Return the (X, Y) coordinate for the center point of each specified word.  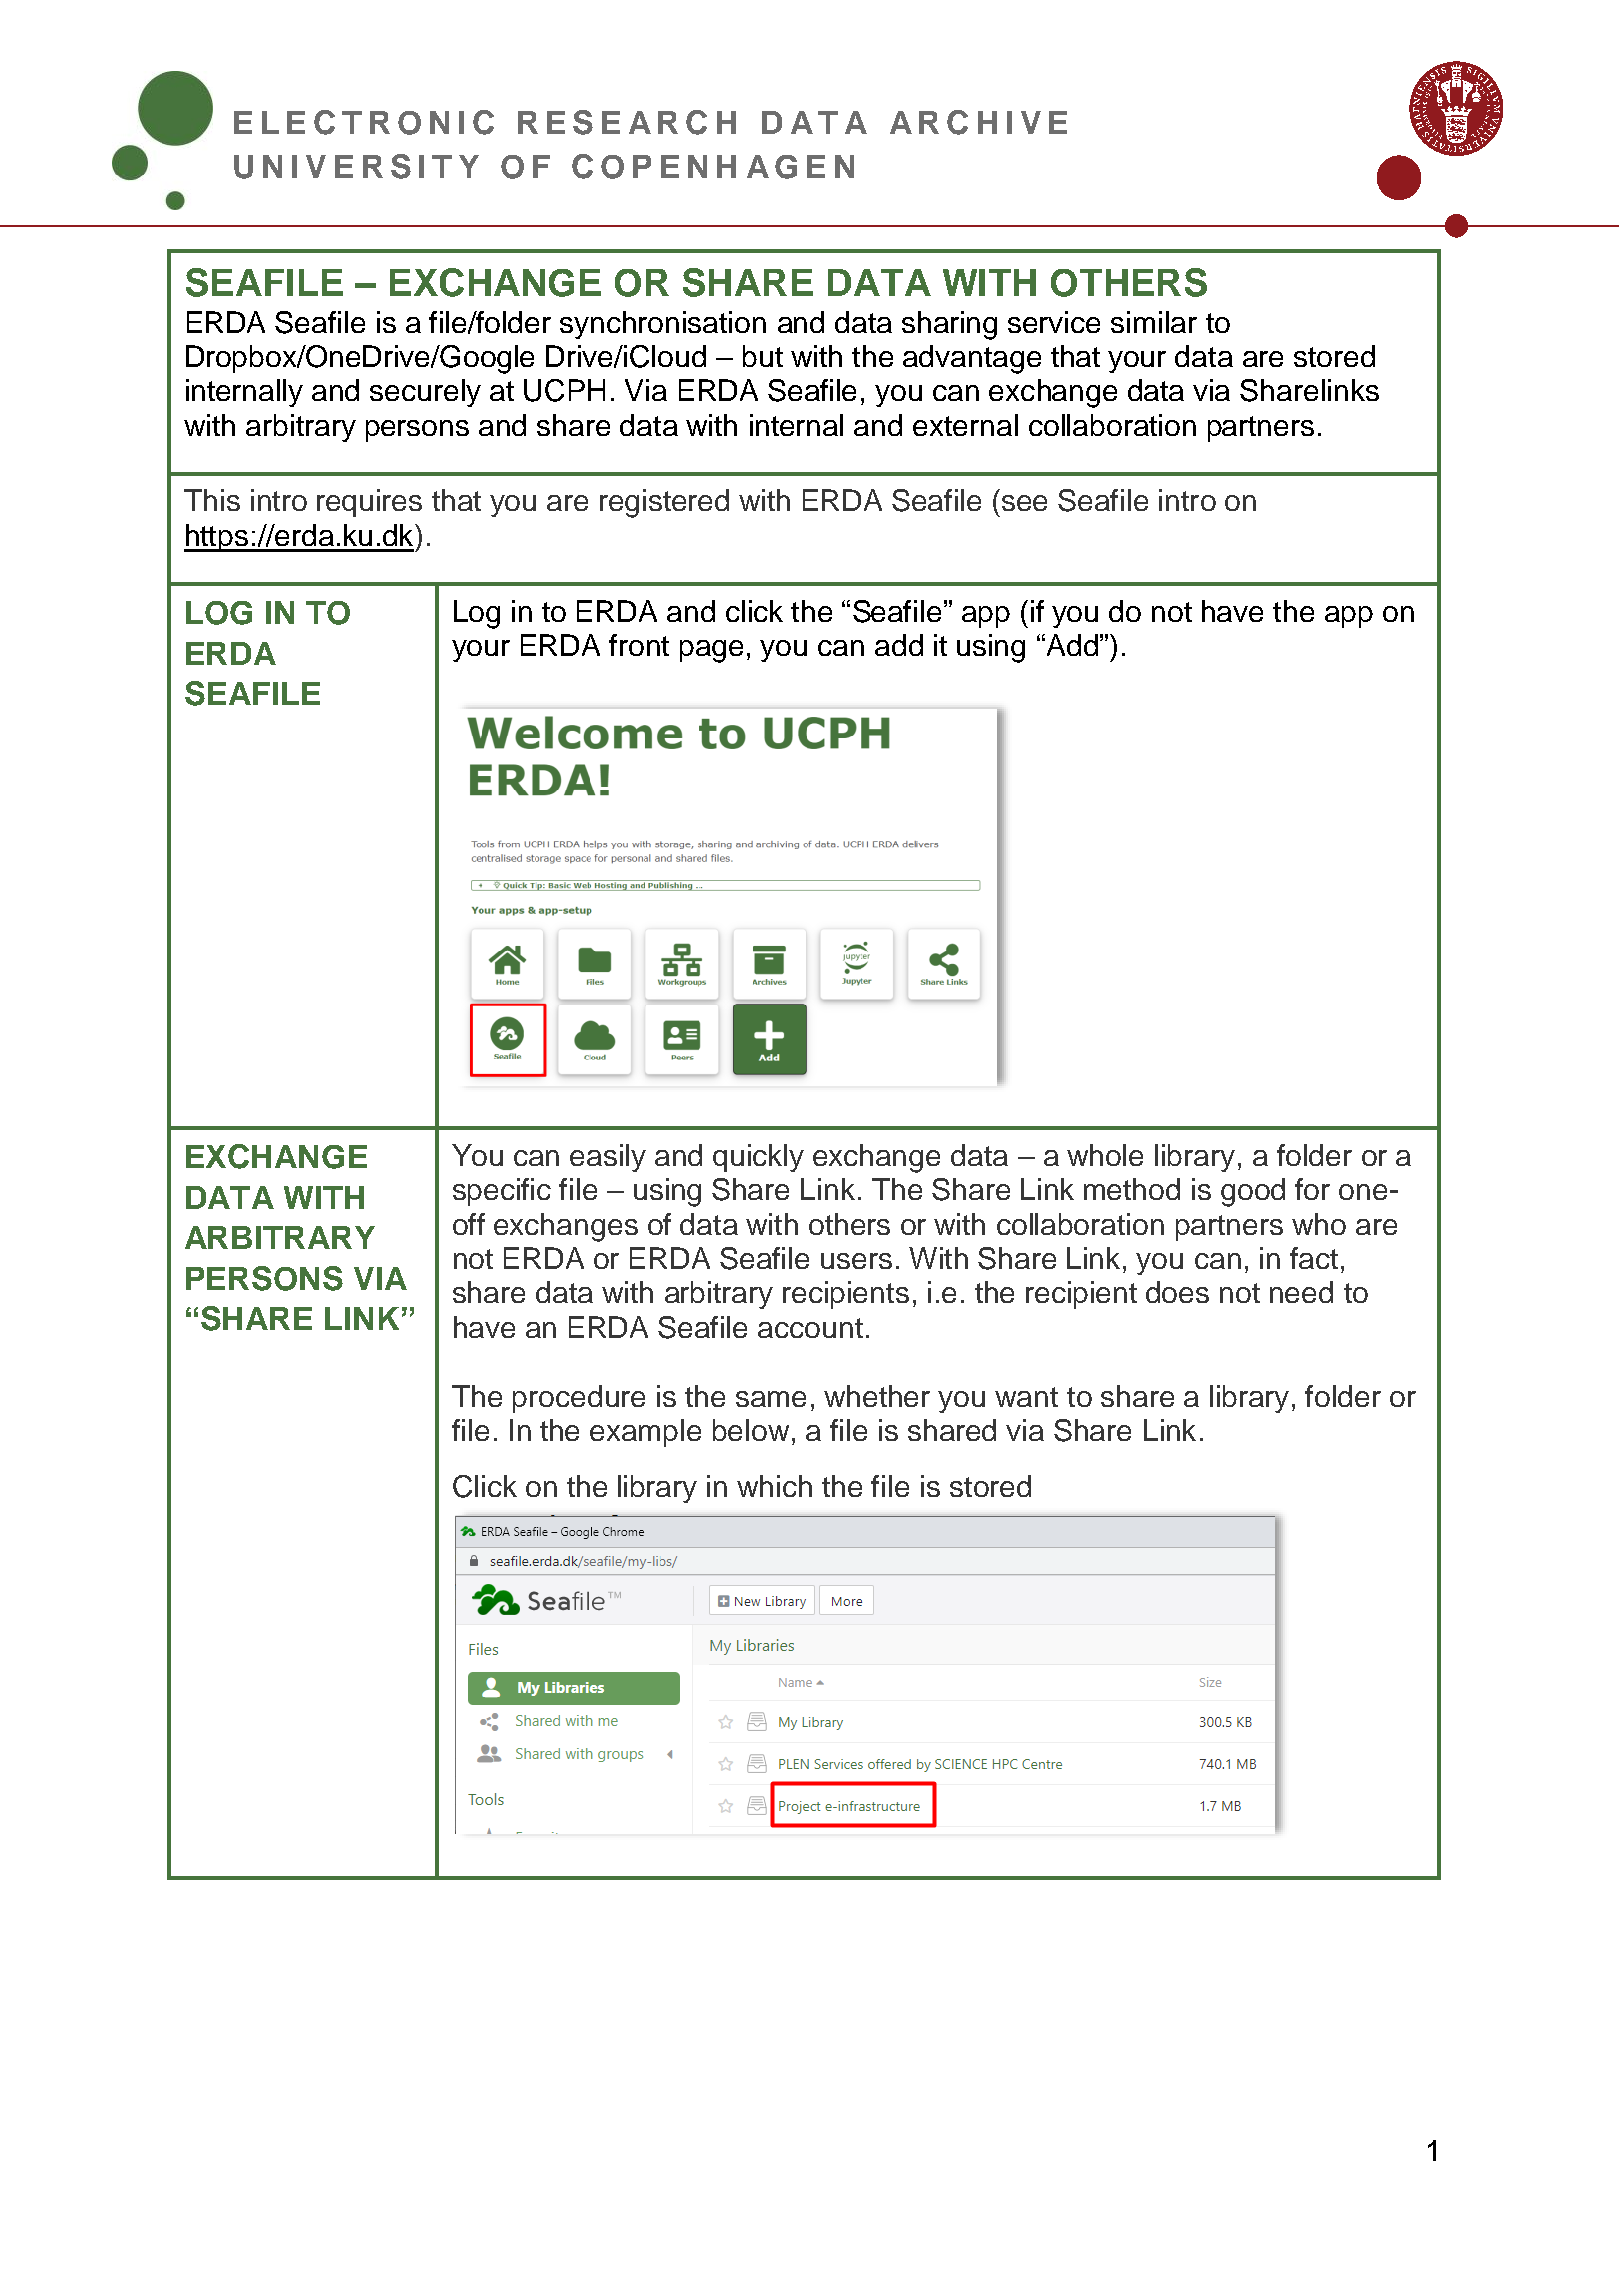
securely (425, 393)
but (763, 356)
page (711, 651)
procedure (579, 1399)
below (751, 1430)
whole (1105, 1155)
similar (1154, 322)
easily (608, 1158)
